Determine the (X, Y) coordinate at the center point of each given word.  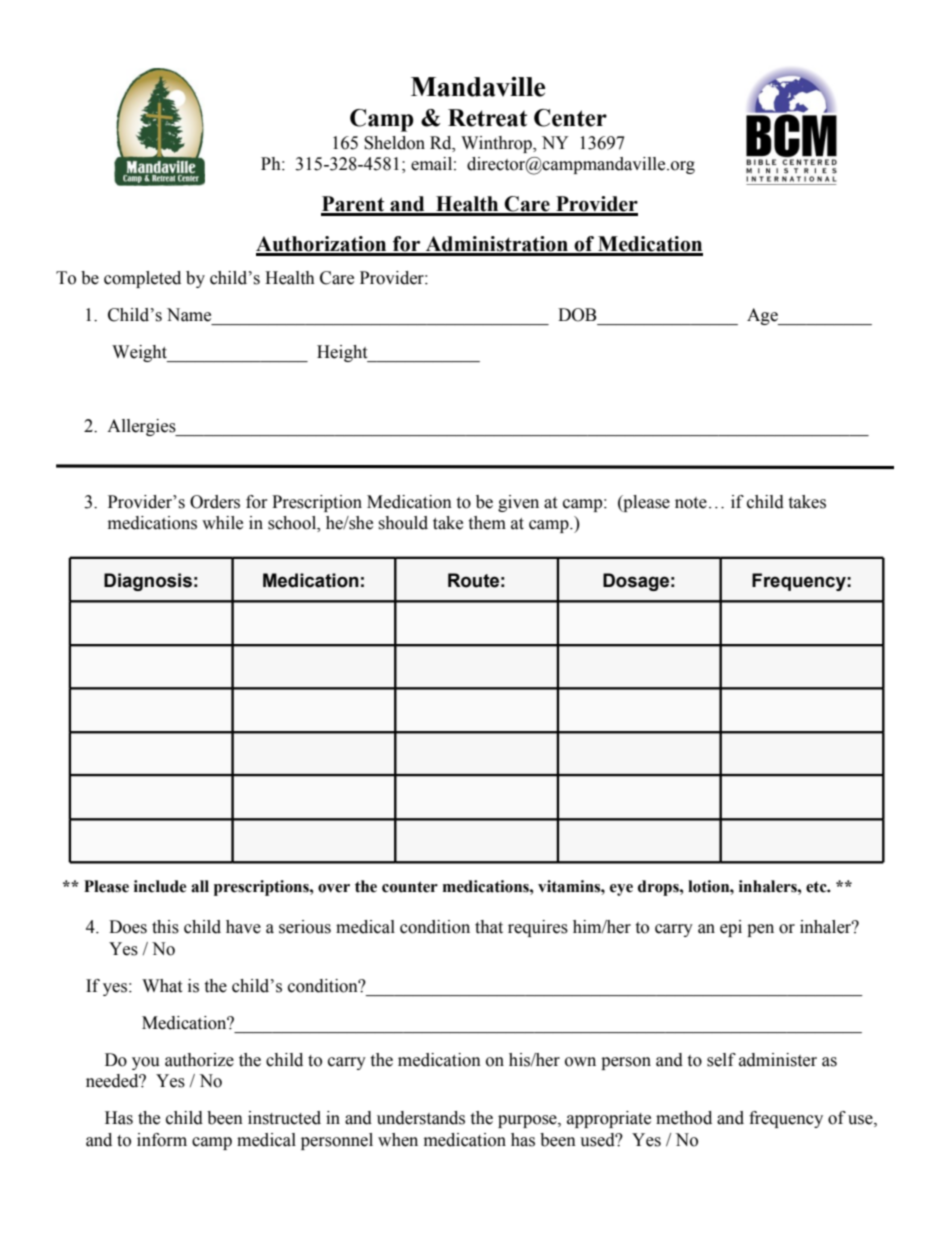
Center (570, 118)
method (684, 1118)
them (487, 523)
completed (142, 279)
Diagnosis (148, 582)
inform (162, 1140)
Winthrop (497, 144)
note (691, 503)
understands (421, 1118)
